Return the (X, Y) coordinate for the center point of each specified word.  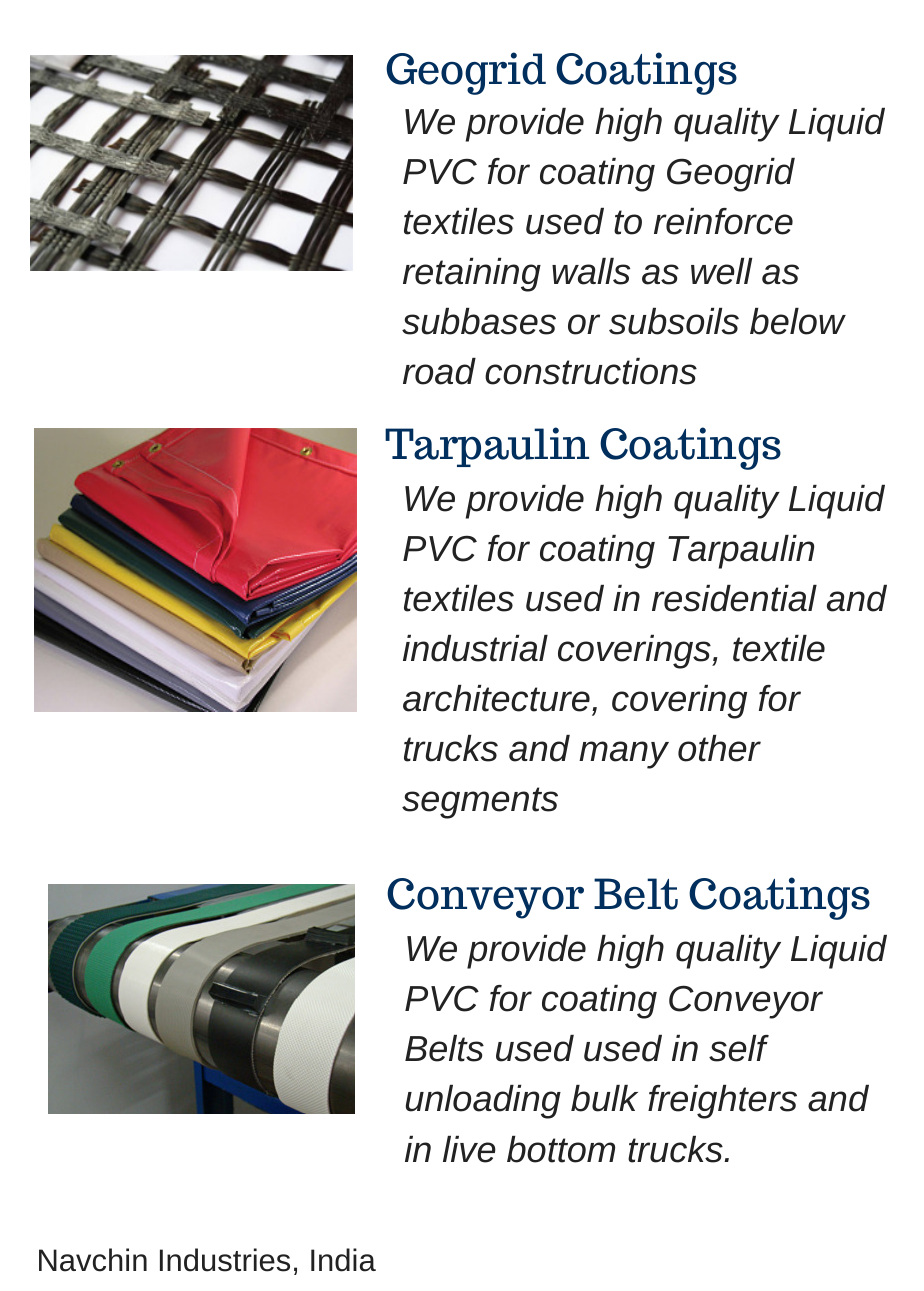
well (721, 271)
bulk (604, 1098)
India (343, 1260)
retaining (472, 275)
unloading (483, 1102)
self (739, 1048)
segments (480, 803)
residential (734, 598)
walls (591, 271)
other (719, 748)
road (439, 371)
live (469, 1149)
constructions (591, 371)
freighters (722, 1102)
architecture (496, 698)
